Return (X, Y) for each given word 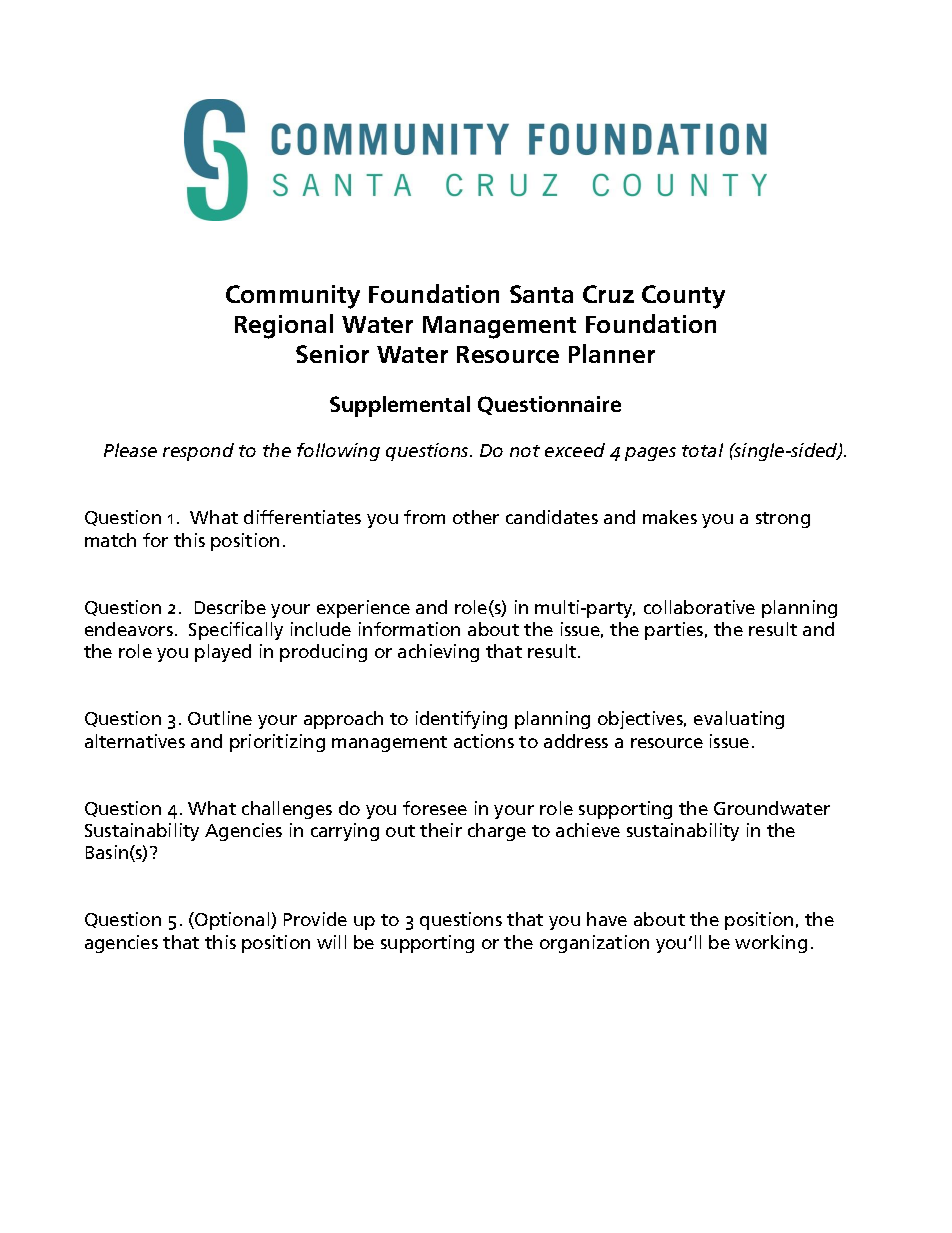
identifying (461, 720)
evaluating (739, 720)
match (110, 540)
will (331, 942)
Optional (232, 921)
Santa (541, 294)
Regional (284, 326)
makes (670, 517)
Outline (220, 718)
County (683, 297)
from (424, 517)
